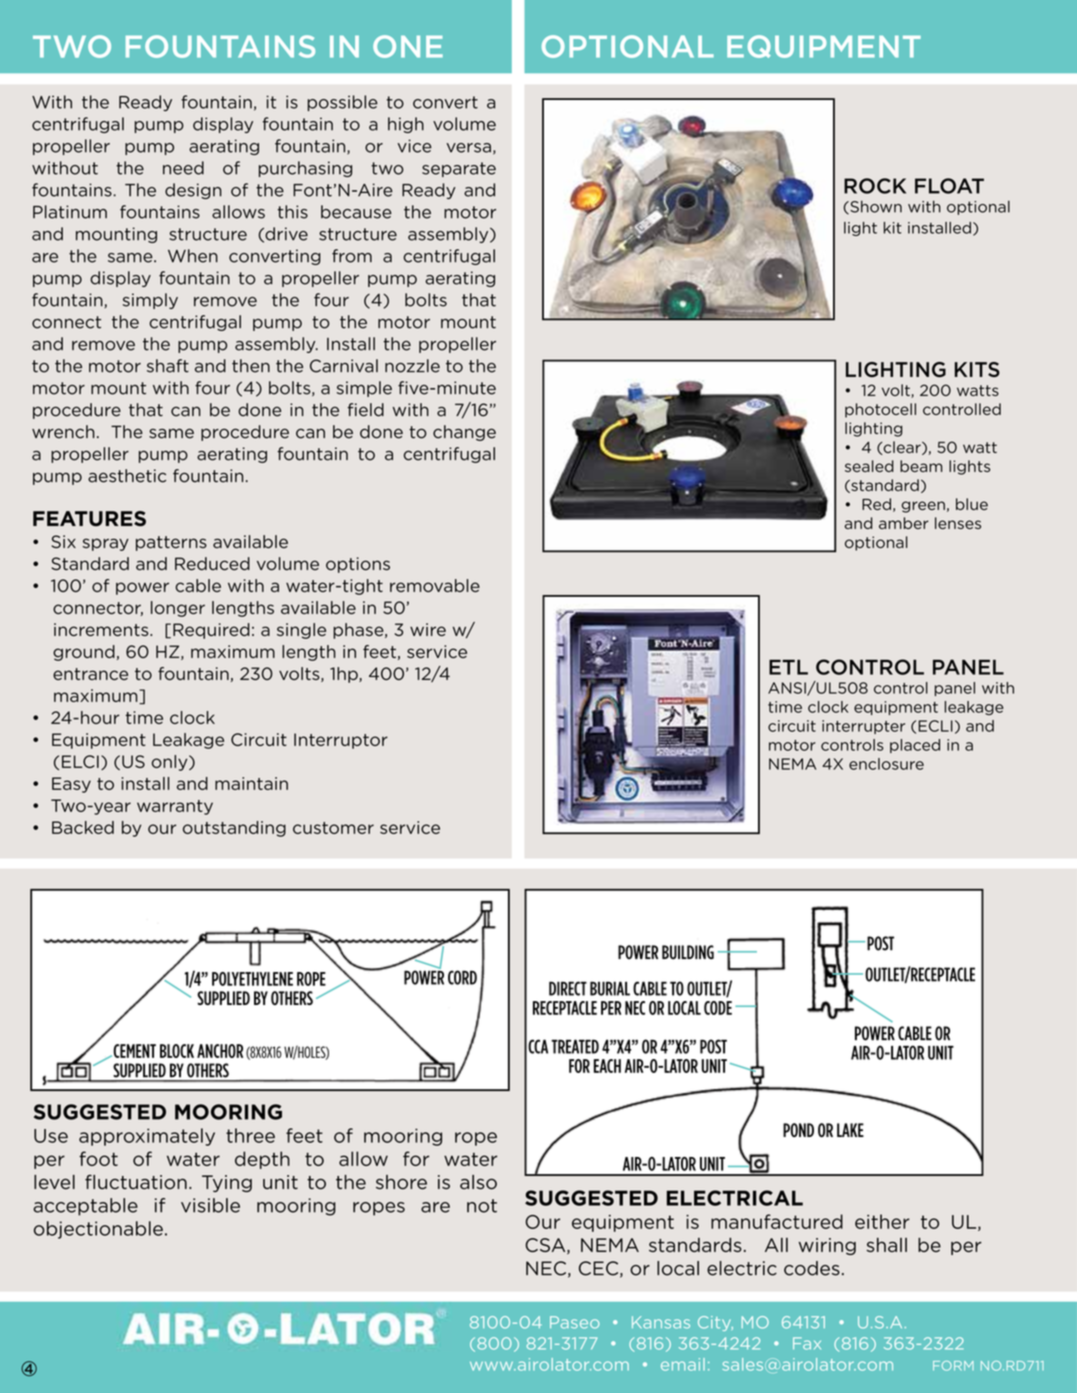 This page has width=1077, height=1393. What do you see at coordinates (171, 763) in the page?
I see `only` at bounding box center [171, 763].
